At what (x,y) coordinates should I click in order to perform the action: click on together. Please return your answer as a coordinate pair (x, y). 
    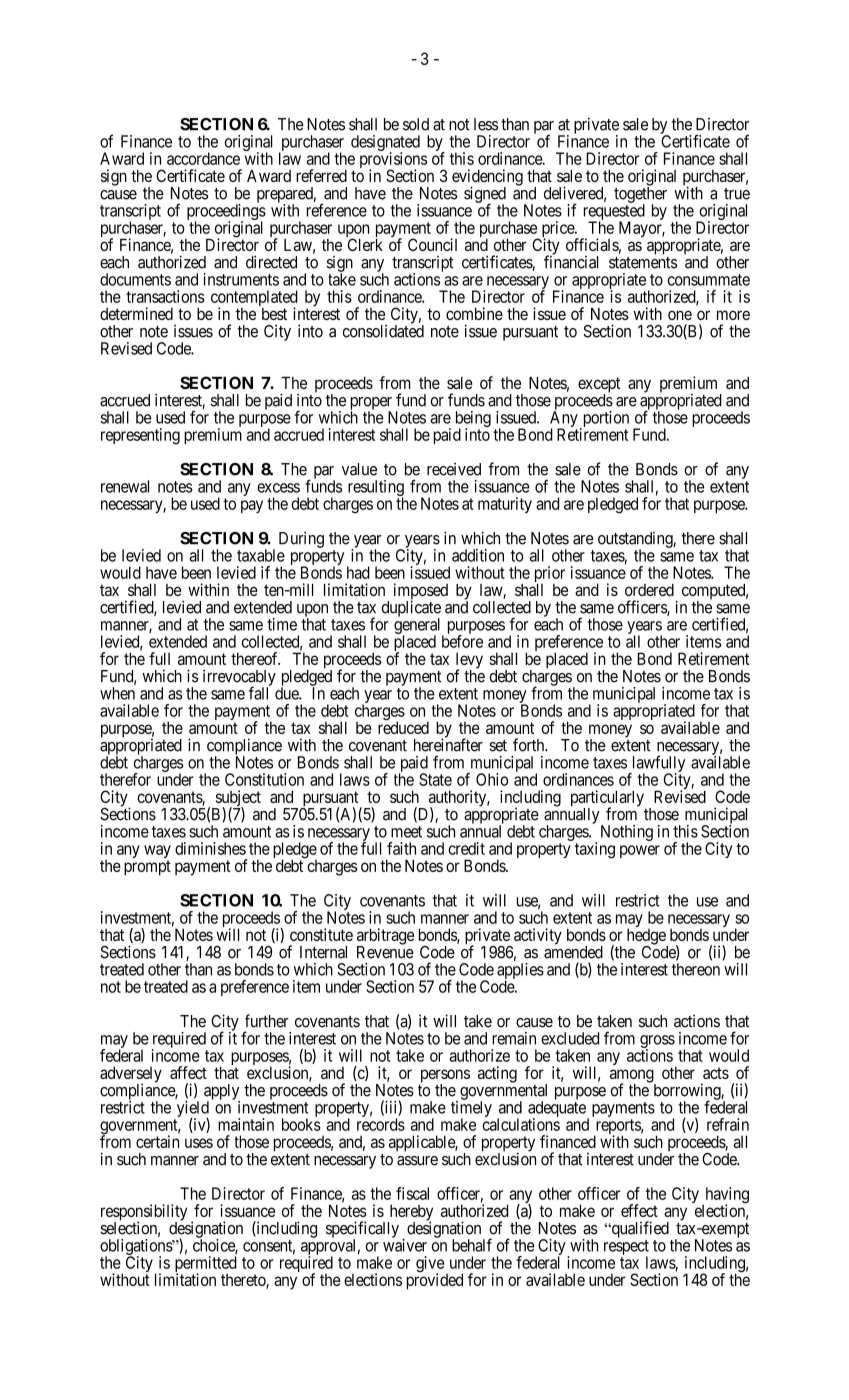
    Looking at the image, I should click on (640, 195).
